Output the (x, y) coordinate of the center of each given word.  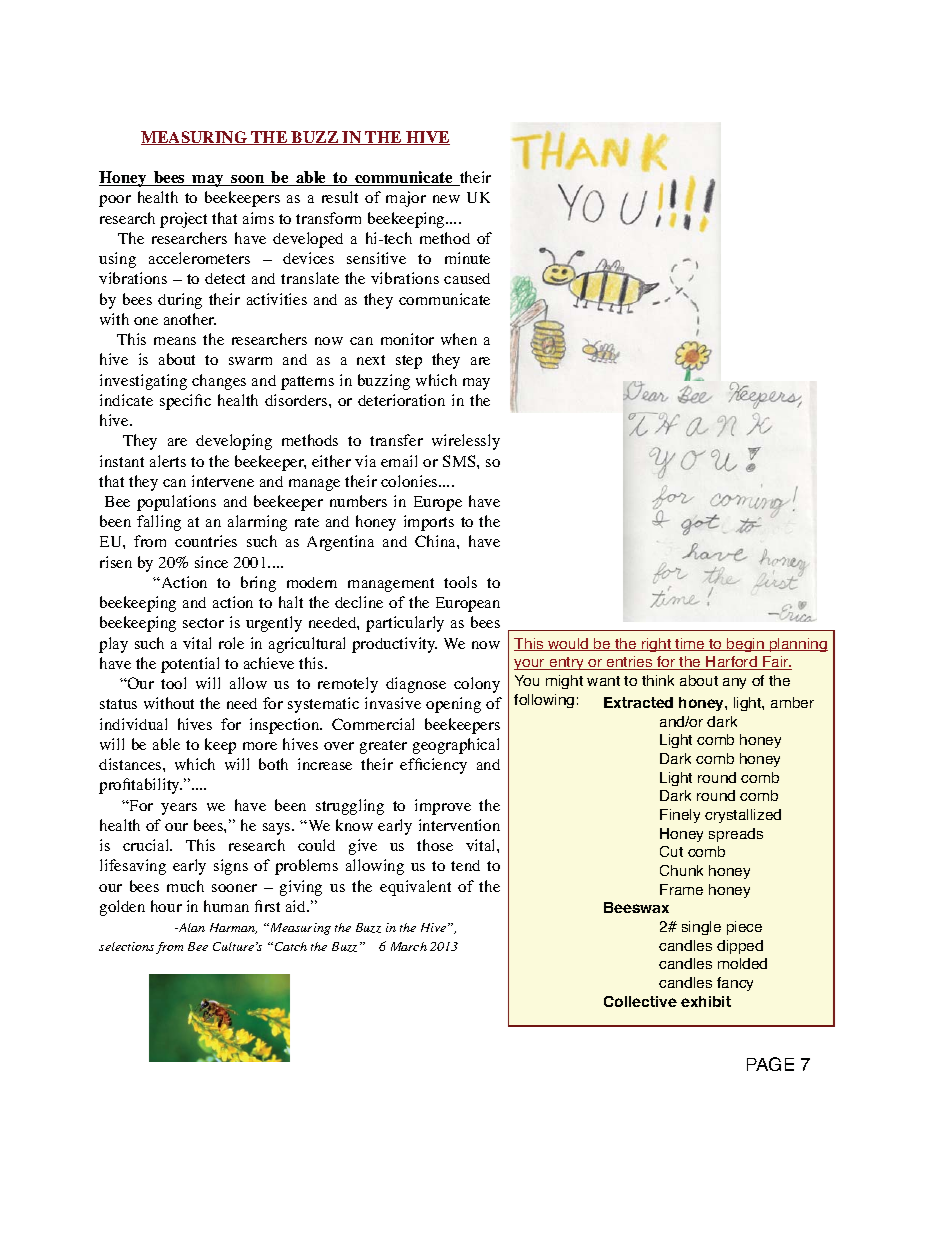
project (183, 220)
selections (126, 946)
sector (203, 623)
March (409, 946)
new (446, 199)
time (690, 644)
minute (467, 258)
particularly (405, 624)
